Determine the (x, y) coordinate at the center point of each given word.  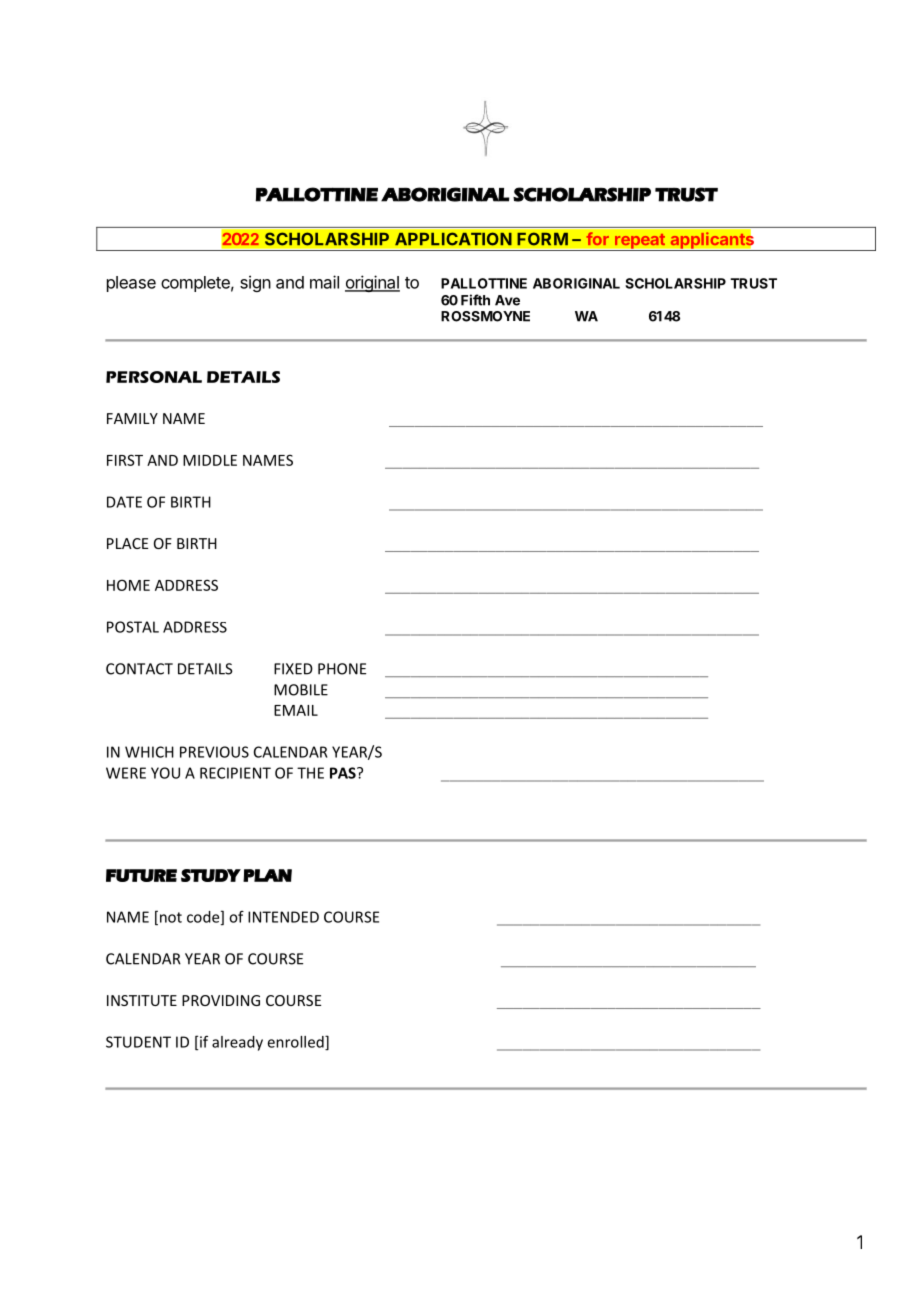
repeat (639, 242)
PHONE (342, 669)
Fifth (475, 300)
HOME (128, 585)
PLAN (267, 875)
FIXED (293, 669)
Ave (507, 300)
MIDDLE (210, 460)
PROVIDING (221, 1000)
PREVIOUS (214, 752)
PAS (344, 773)
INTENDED (283, 917)
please (131, 284)
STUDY (211, 875)
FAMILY (132, 418)
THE (310, 773)
